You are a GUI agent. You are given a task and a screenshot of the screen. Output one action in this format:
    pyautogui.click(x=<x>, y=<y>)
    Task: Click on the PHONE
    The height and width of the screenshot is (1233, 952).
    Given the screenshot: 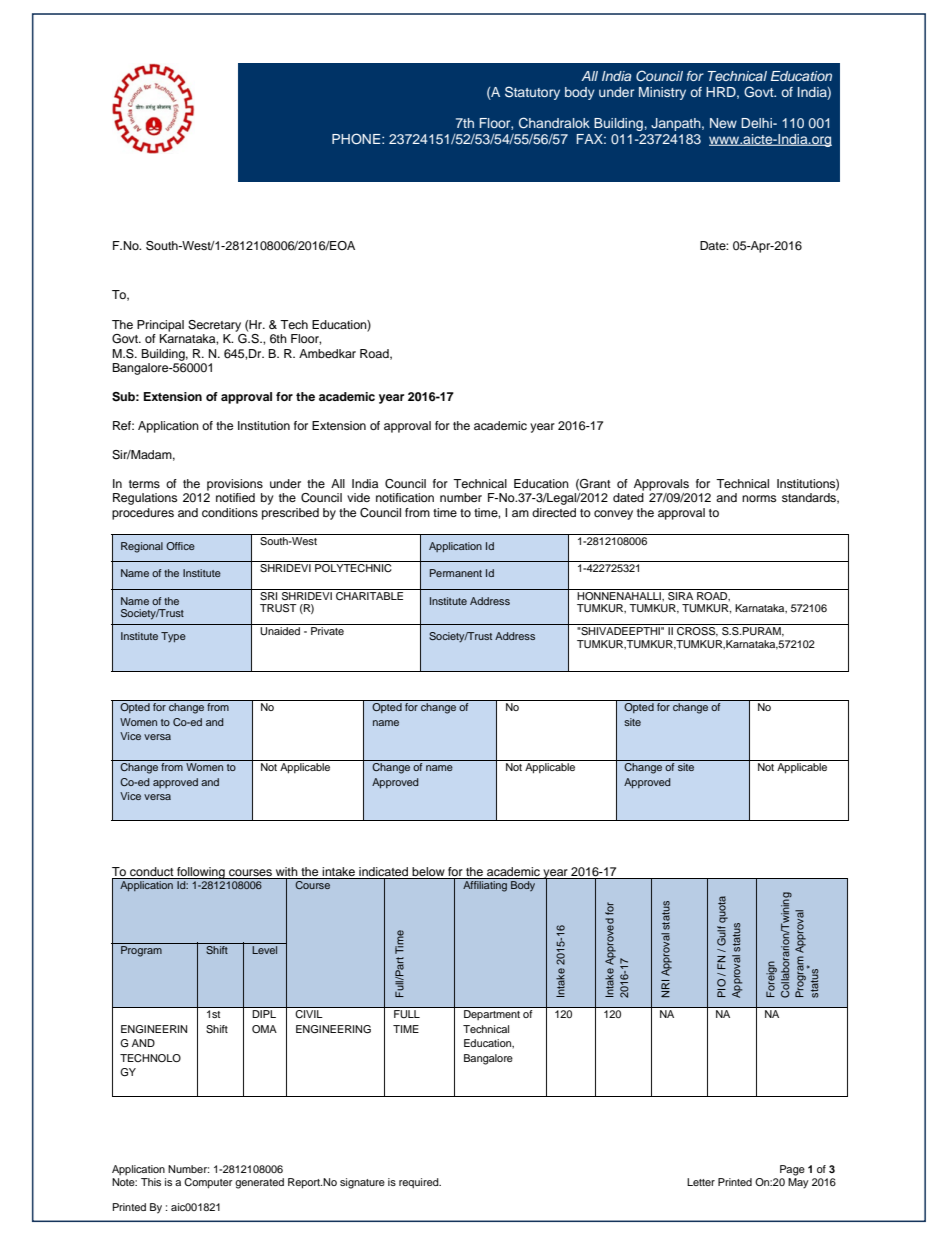 What is the action you would take?
    pyautogui.click(x=357, y=139)
